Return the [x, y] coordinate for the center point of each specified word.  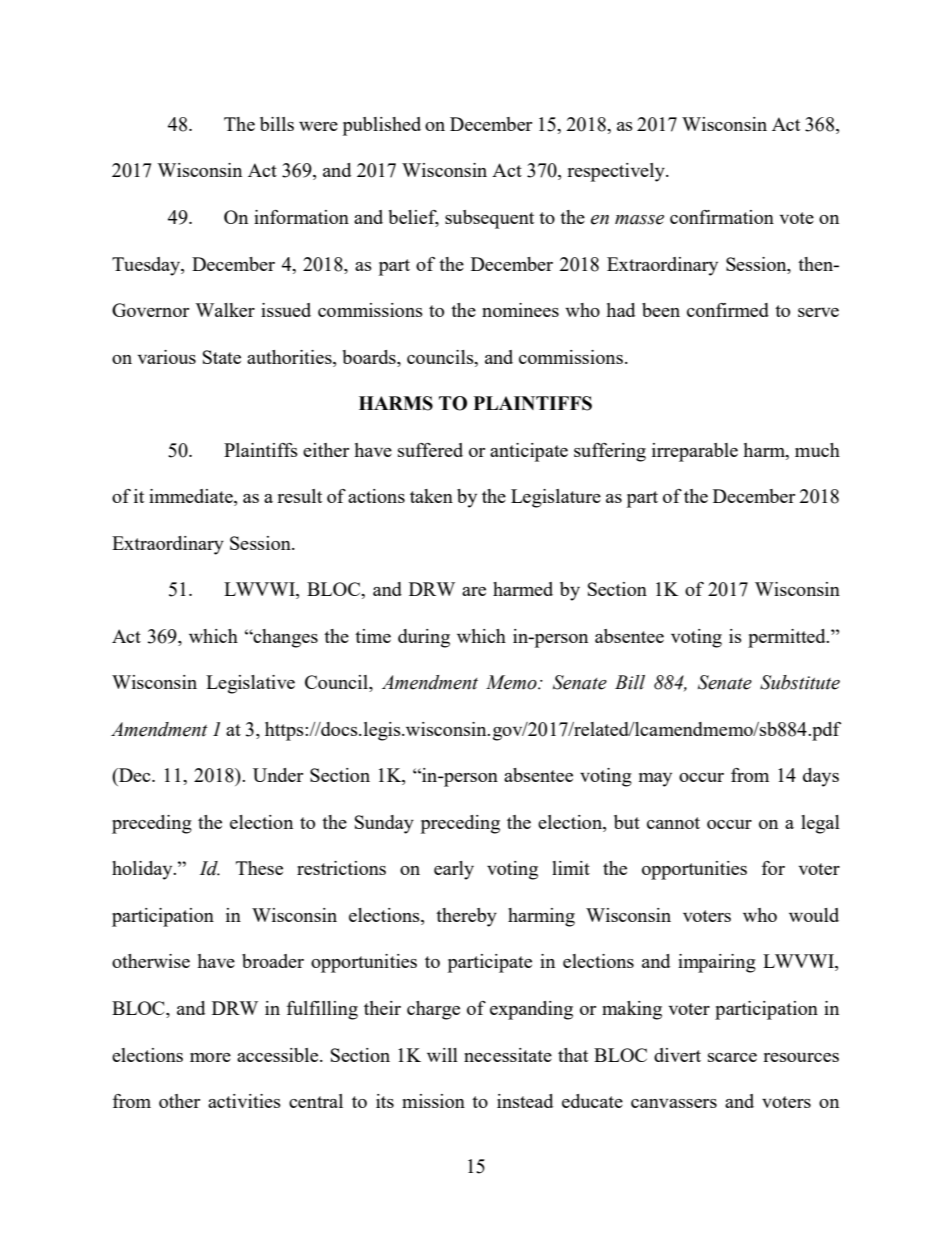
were [318, 126]
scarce [732, 1057]
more [210, 1057]
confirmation [722, 217]
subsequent [489, 219]
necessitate [508, 1055]
